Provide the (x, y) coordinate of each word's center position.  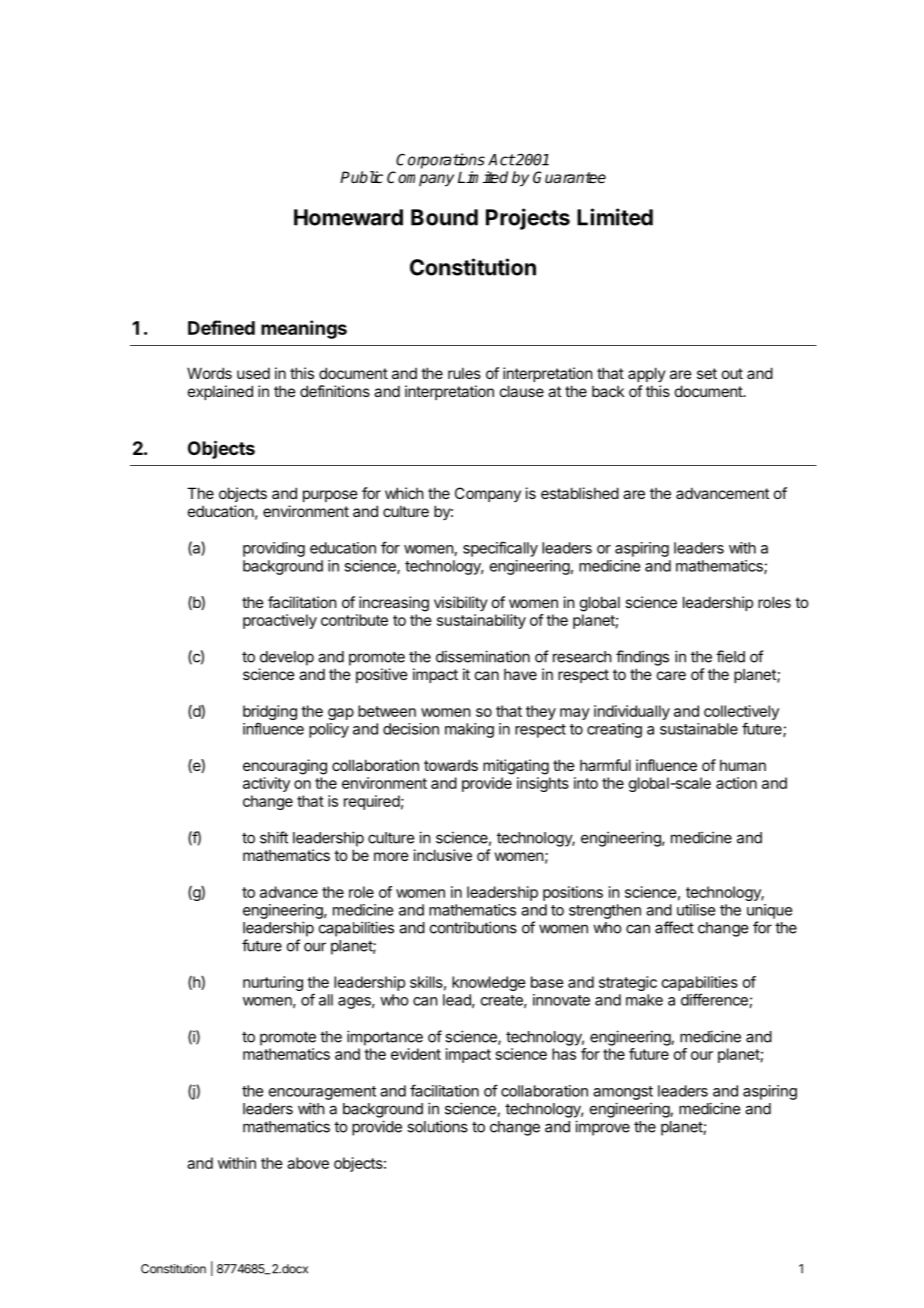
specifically (500, 549)
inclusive (443, 855)
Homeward (348, 217)
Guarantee (569, 177)
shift (274, 837)
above (308, 1163)
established (580, 493)
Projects (528, 219)
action (736, 783)
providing (274, 549)
